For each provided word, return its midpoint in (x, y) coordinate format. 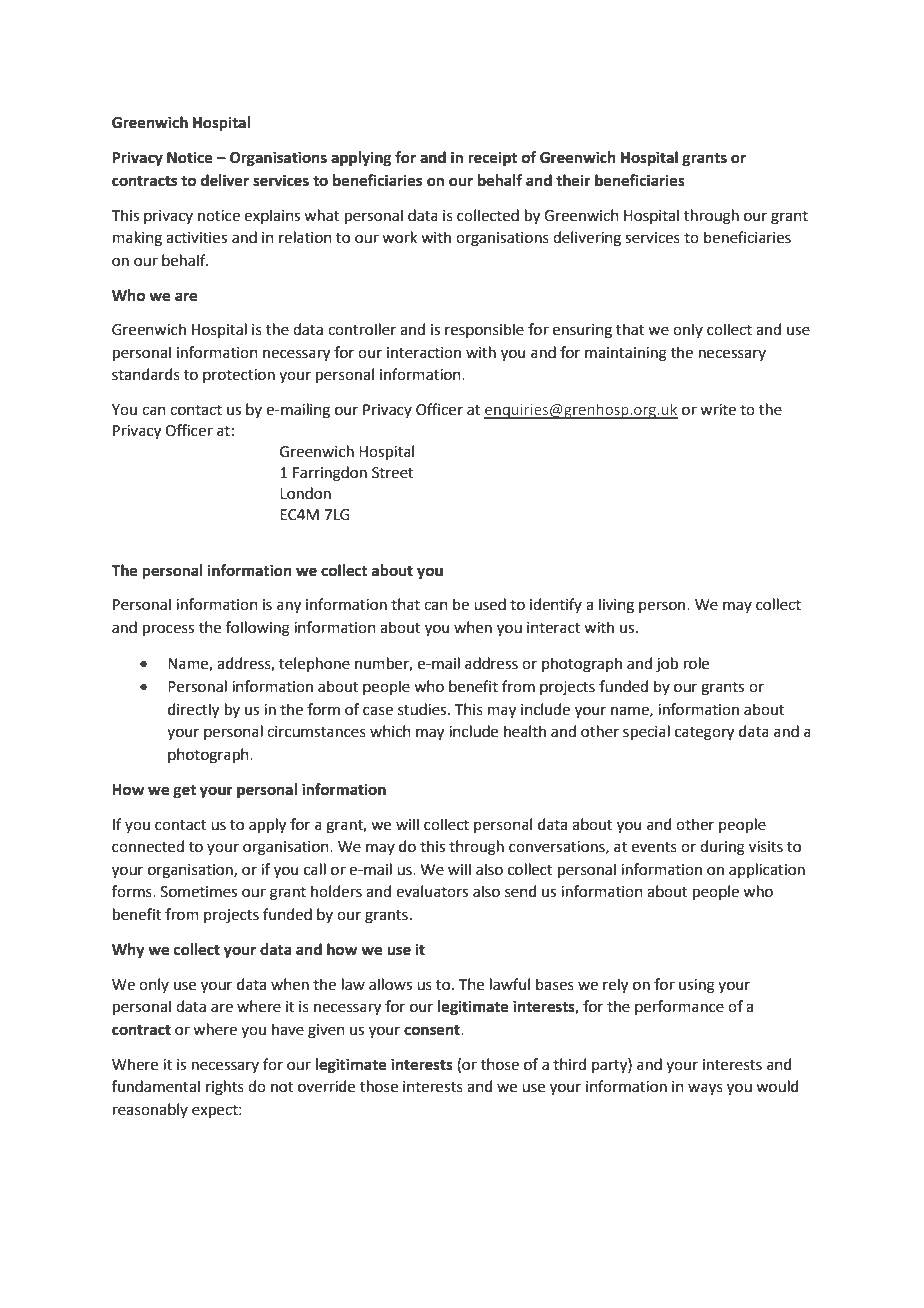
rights (225, 1088)
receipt (492, 159)
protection (239, 376)
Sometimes (199, 892)
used (490, 604)
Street (393, 473)
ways (705, 1089)
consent (433, 1030)
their (573, 180)
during (722, 848)
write (718, 410)
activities (196, 238)
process (168, 630)
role (696, 663)
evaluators (432, 891)
